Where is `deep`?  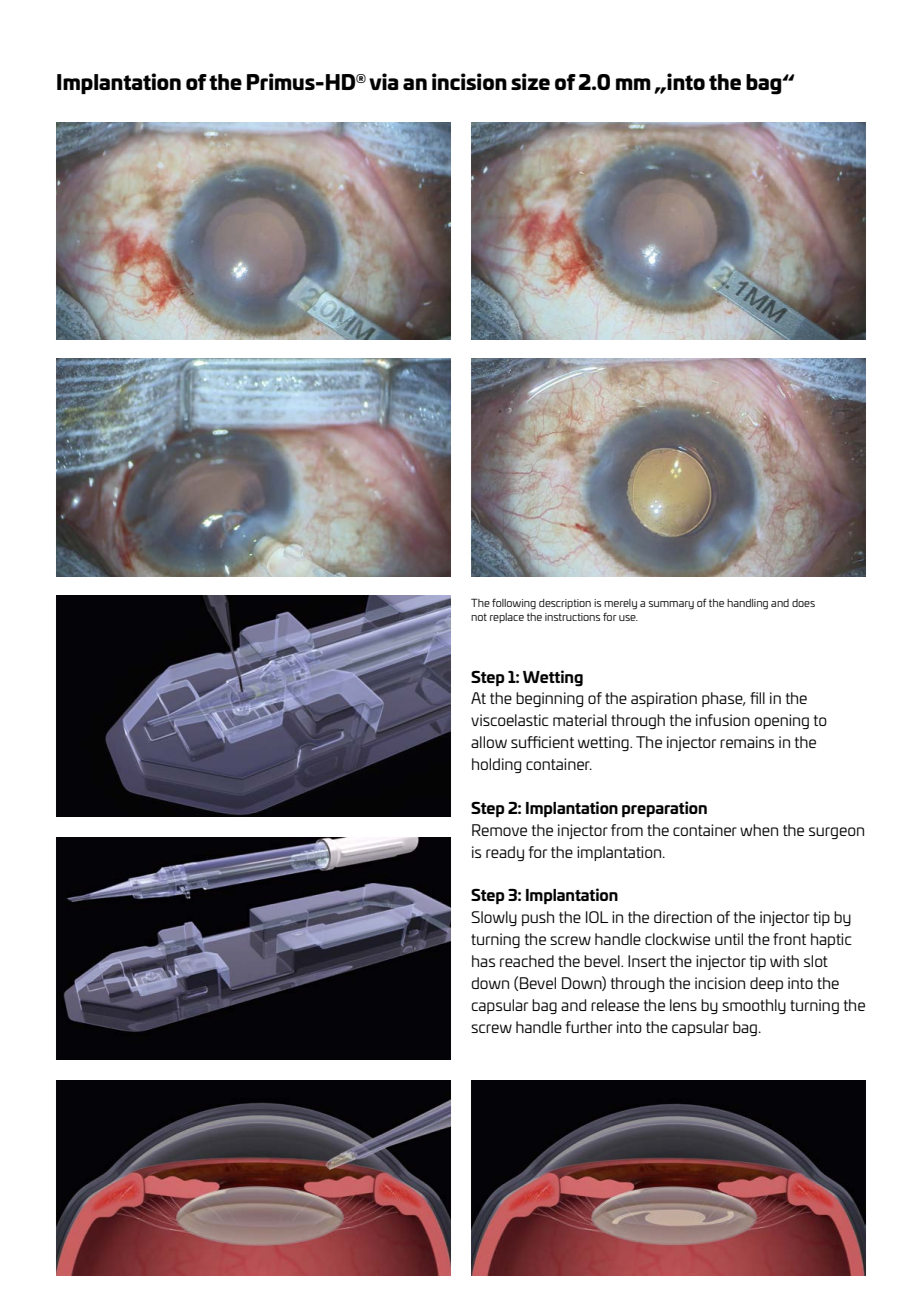
deep is located at coordinates (766, 984).
